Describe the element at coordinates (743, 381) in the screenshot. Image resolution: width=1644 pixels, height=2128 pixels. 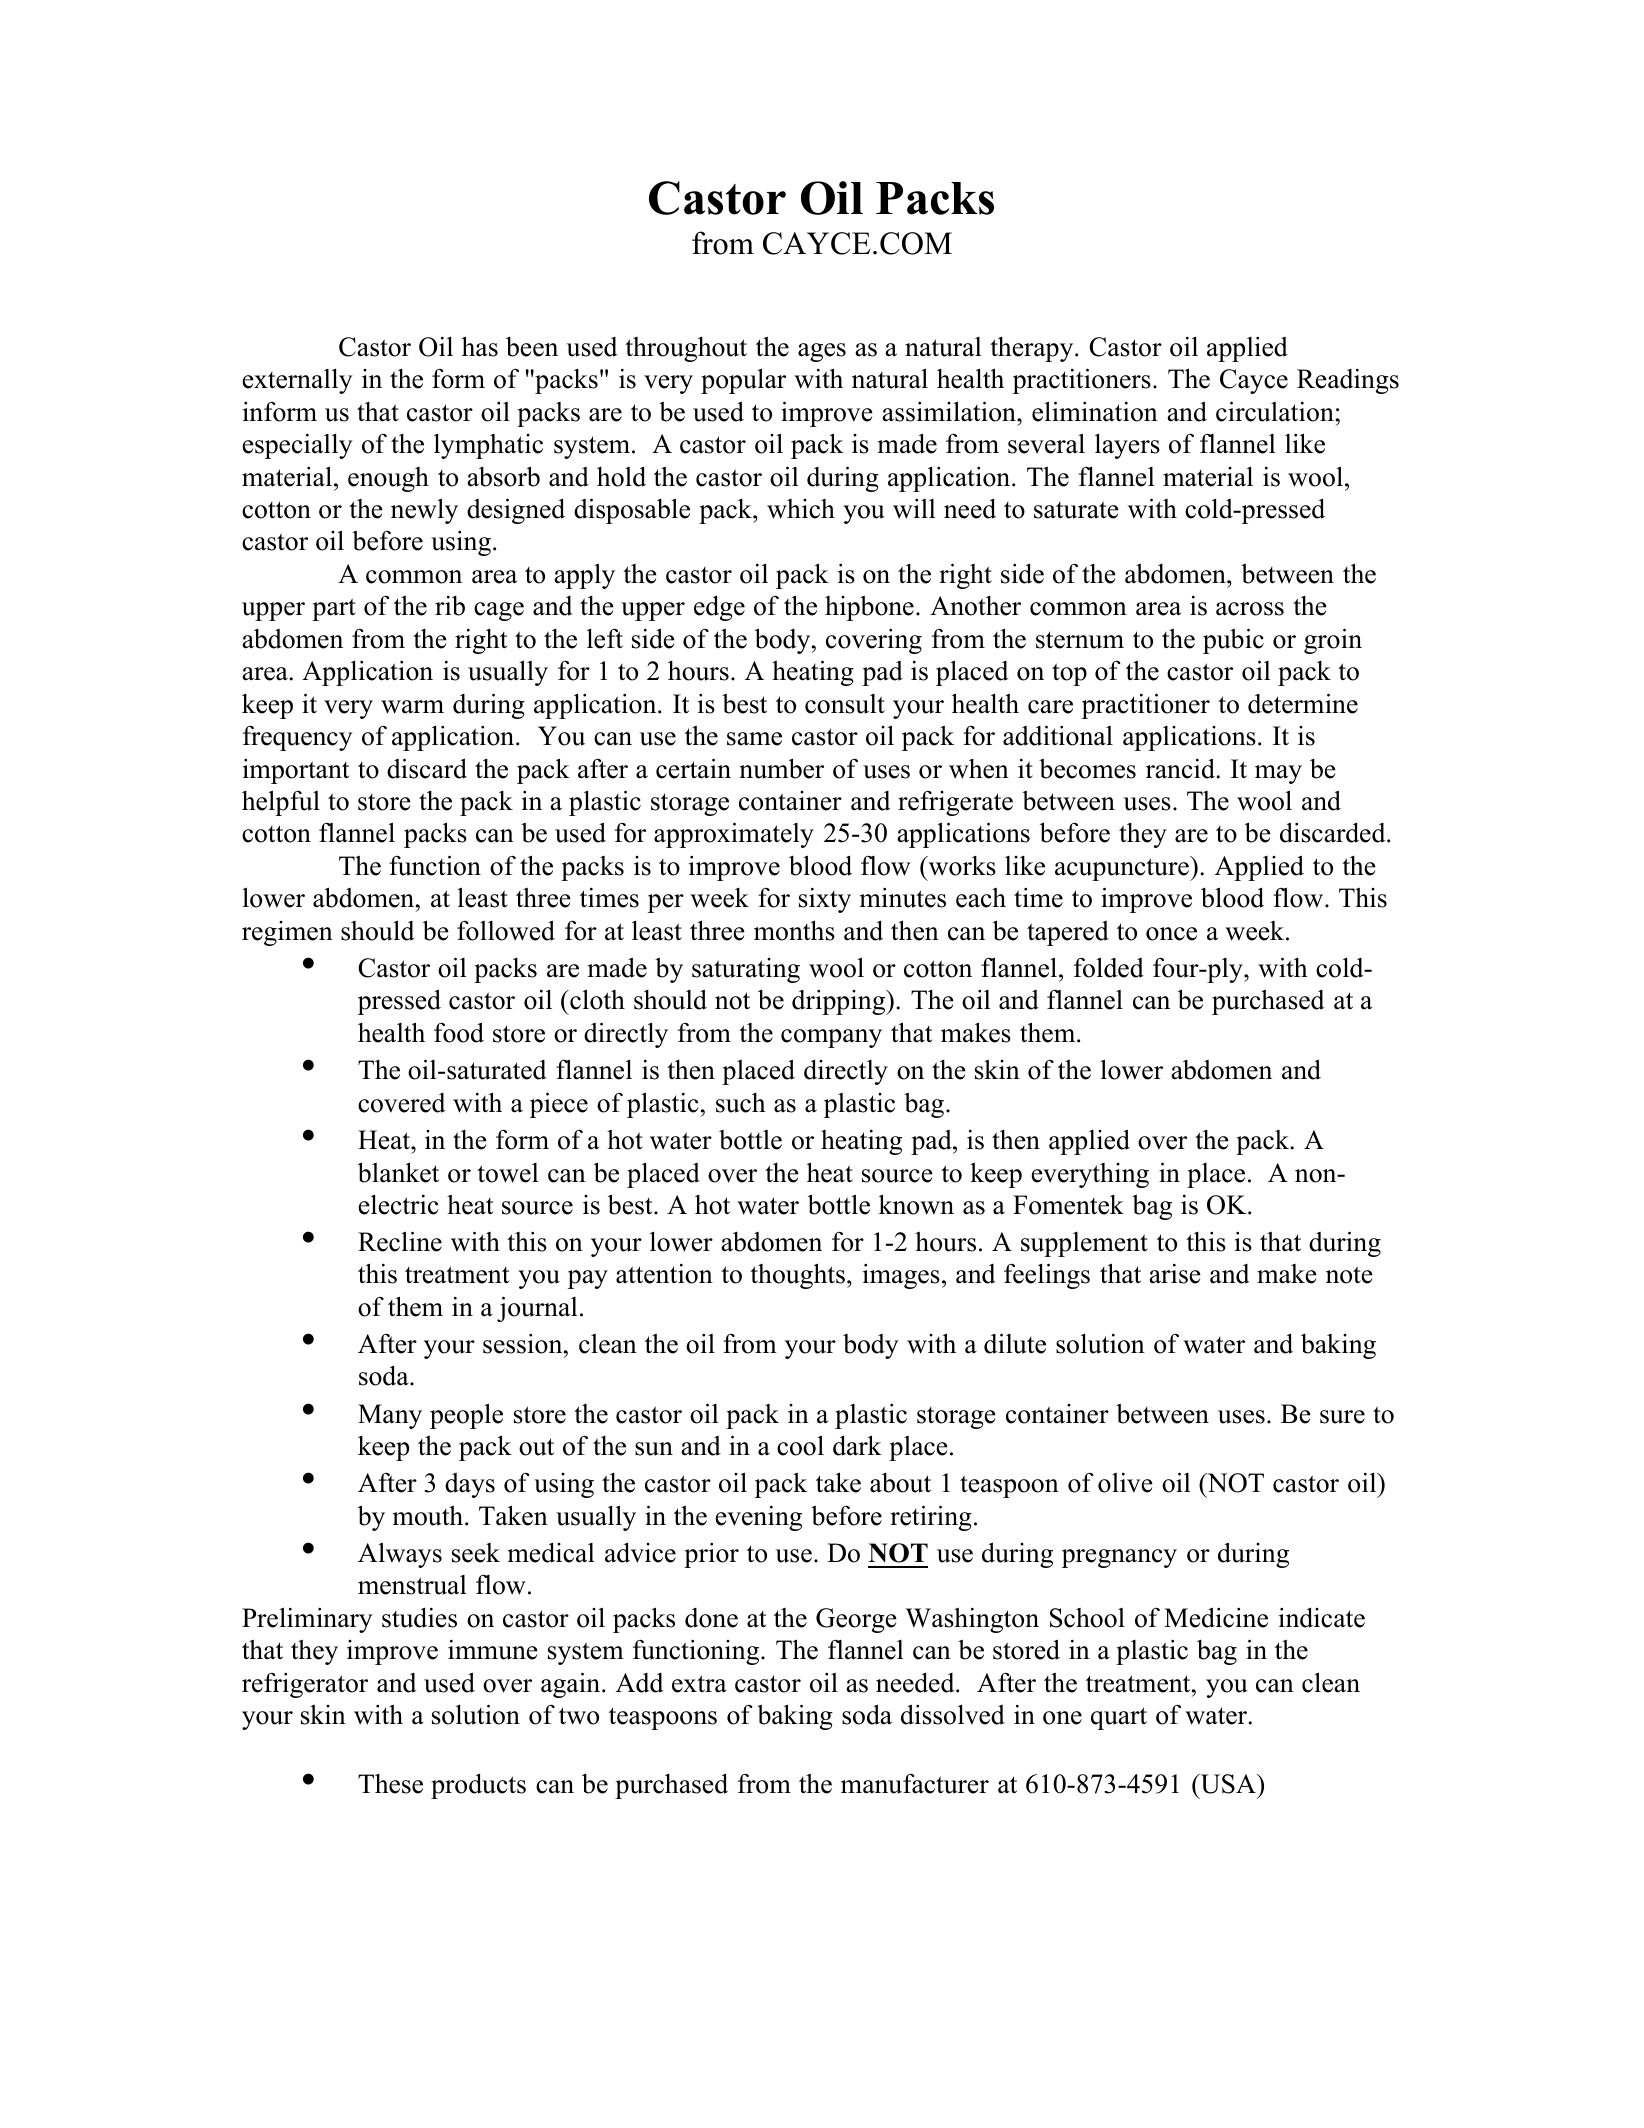
I see `popular` at that location.
